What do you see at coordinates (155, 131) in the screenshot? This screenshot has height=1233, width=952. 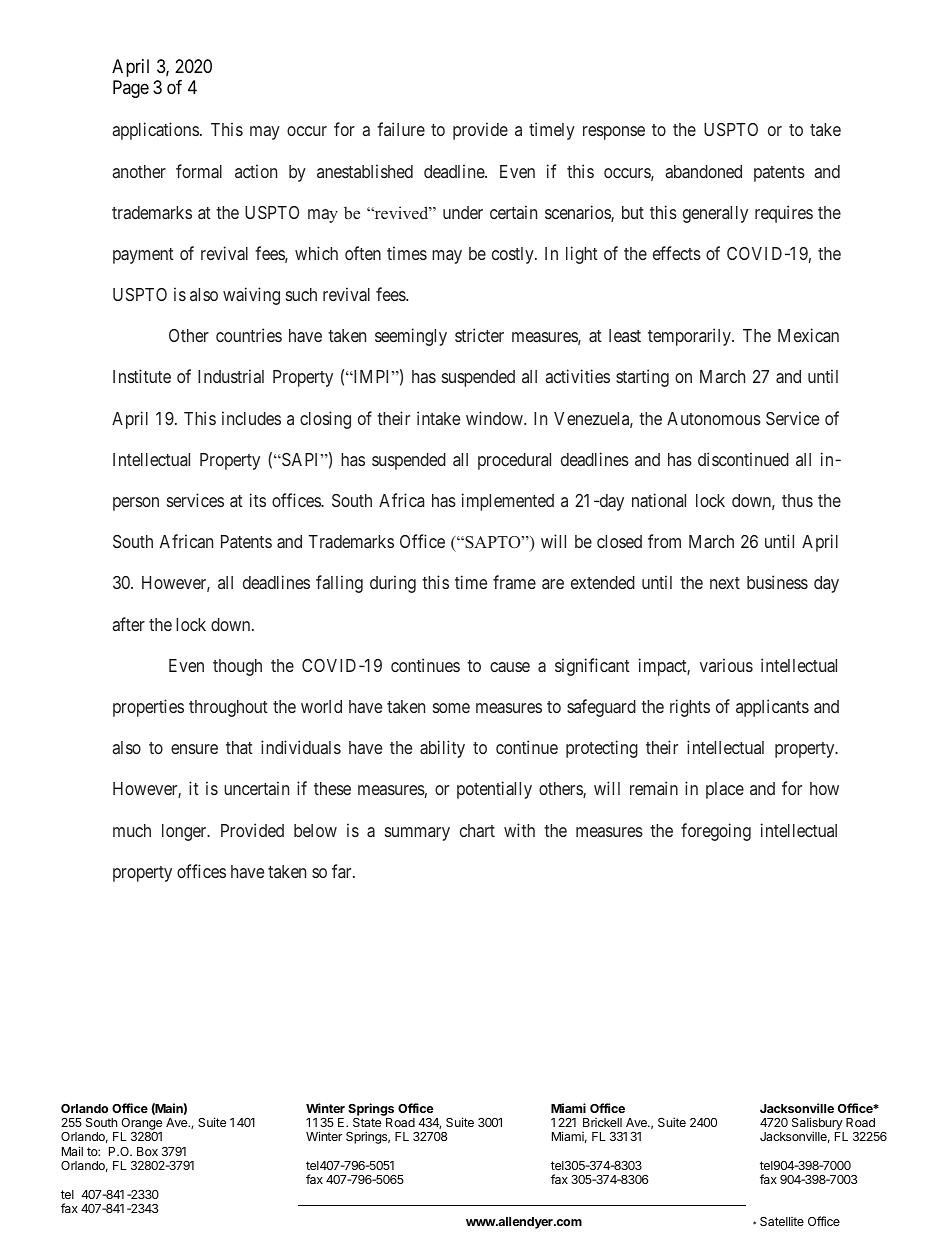 I see `applications` at bounding box center [155, 131].
